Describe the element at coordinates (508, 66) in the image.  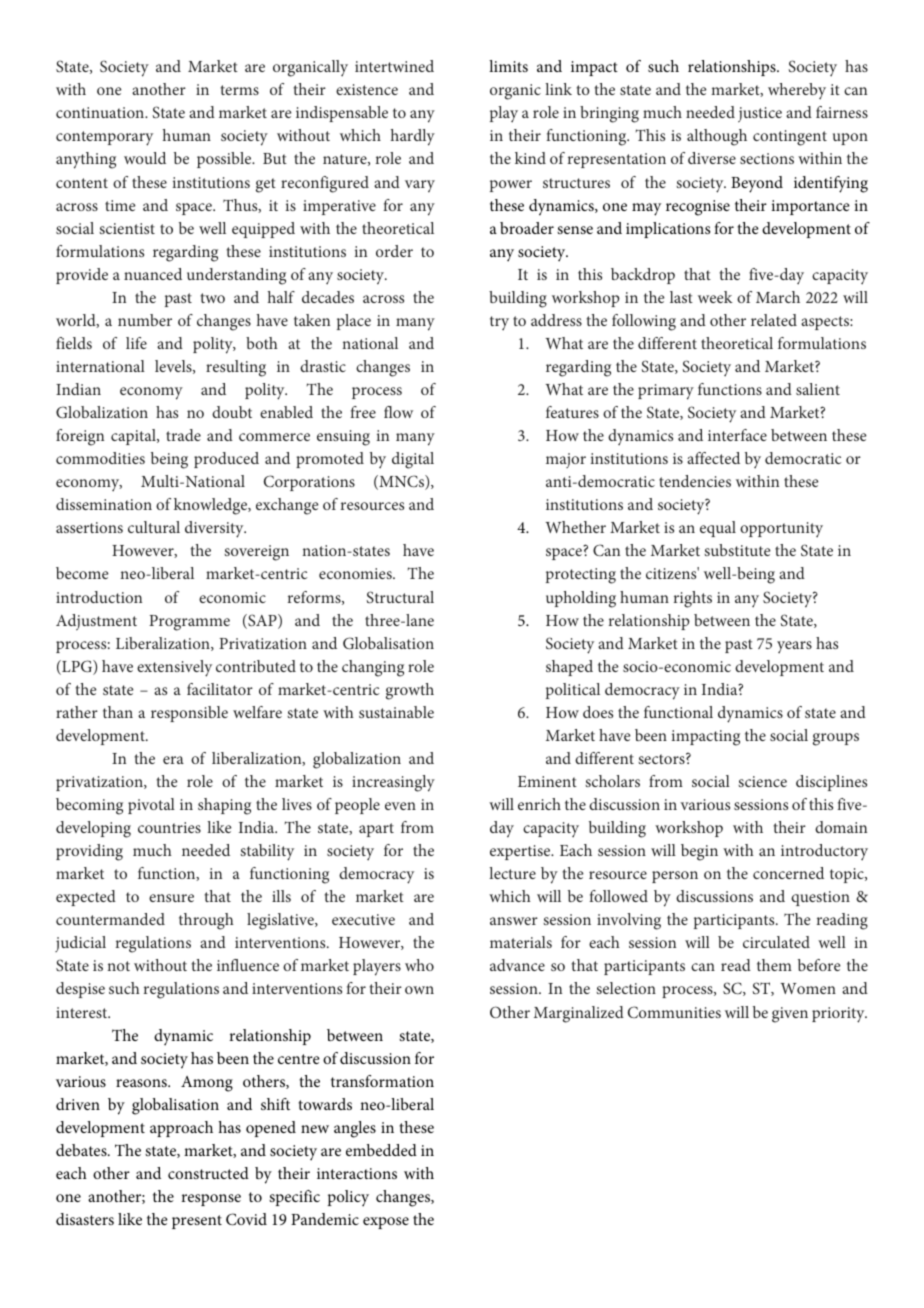
I see `limits` at that location.
